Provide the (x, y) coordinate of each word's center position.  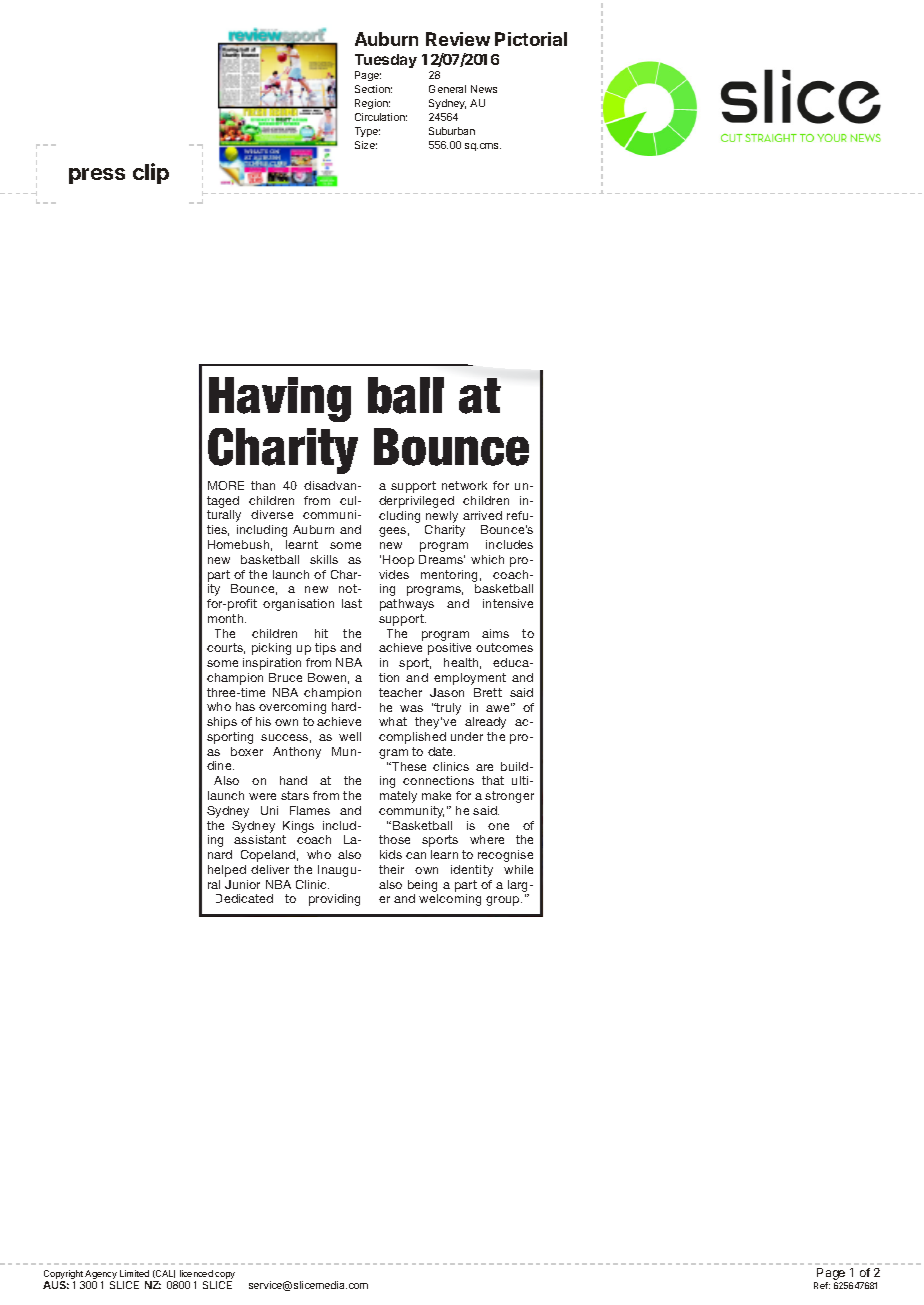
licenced (196, 1273)
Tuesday (386, 61)
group (504, 901)
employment (470, 679)
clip (151, 173)
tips (325, 649)
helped (227, 871)
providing (334, 900)
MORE (226, 485)
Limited (134, 1273)
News (484, 89)
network (464, 485)
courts (226, 648)
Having (280, 399)
